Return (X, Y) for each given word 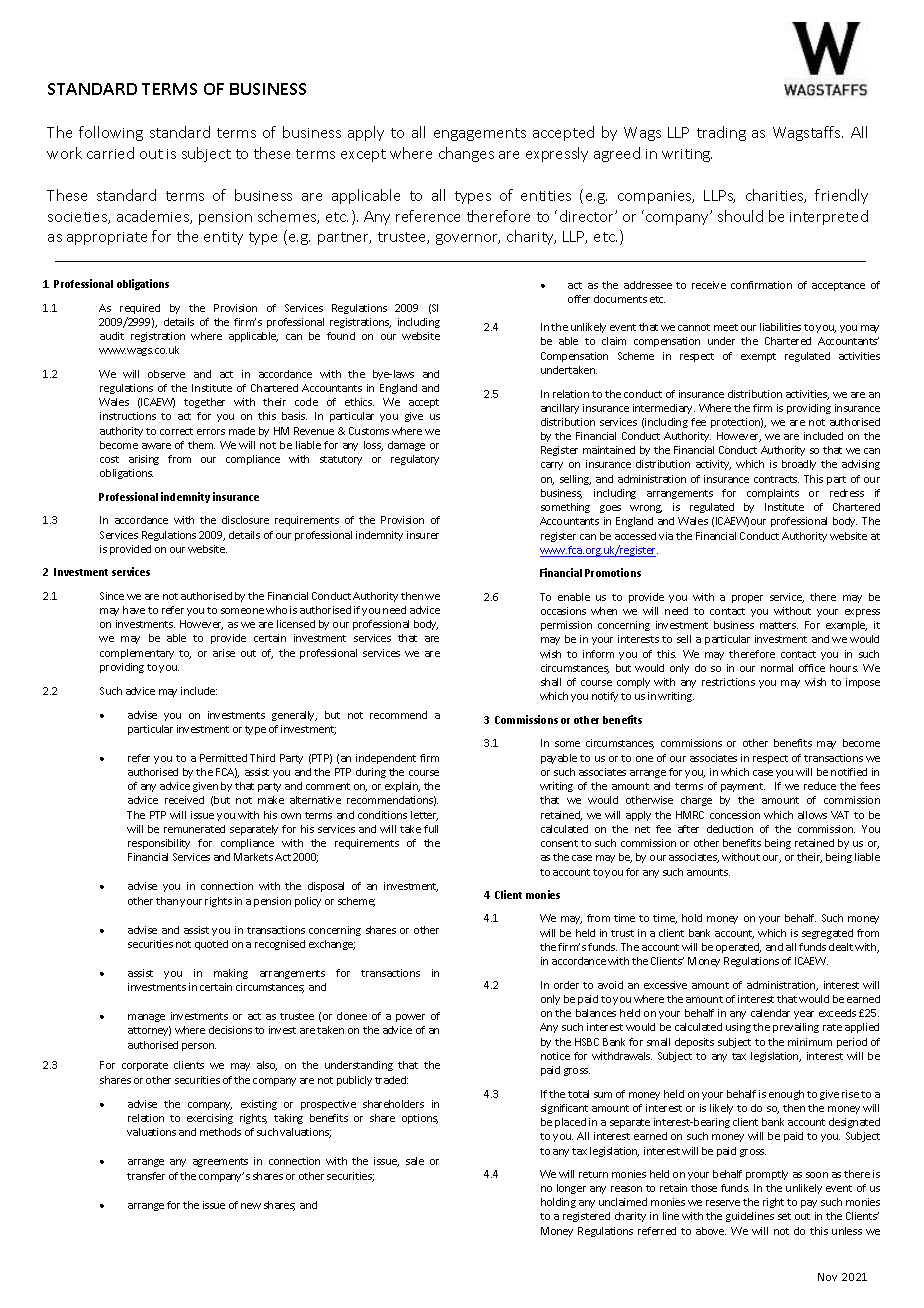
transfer (146, 1176)
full (431, 829)
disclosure (245, 520)
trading (721, 133)
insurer (423, 535)
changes (466, 154)
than (167, 901)
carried (110, 153)
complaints (773, 494)
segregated (827, 934)
